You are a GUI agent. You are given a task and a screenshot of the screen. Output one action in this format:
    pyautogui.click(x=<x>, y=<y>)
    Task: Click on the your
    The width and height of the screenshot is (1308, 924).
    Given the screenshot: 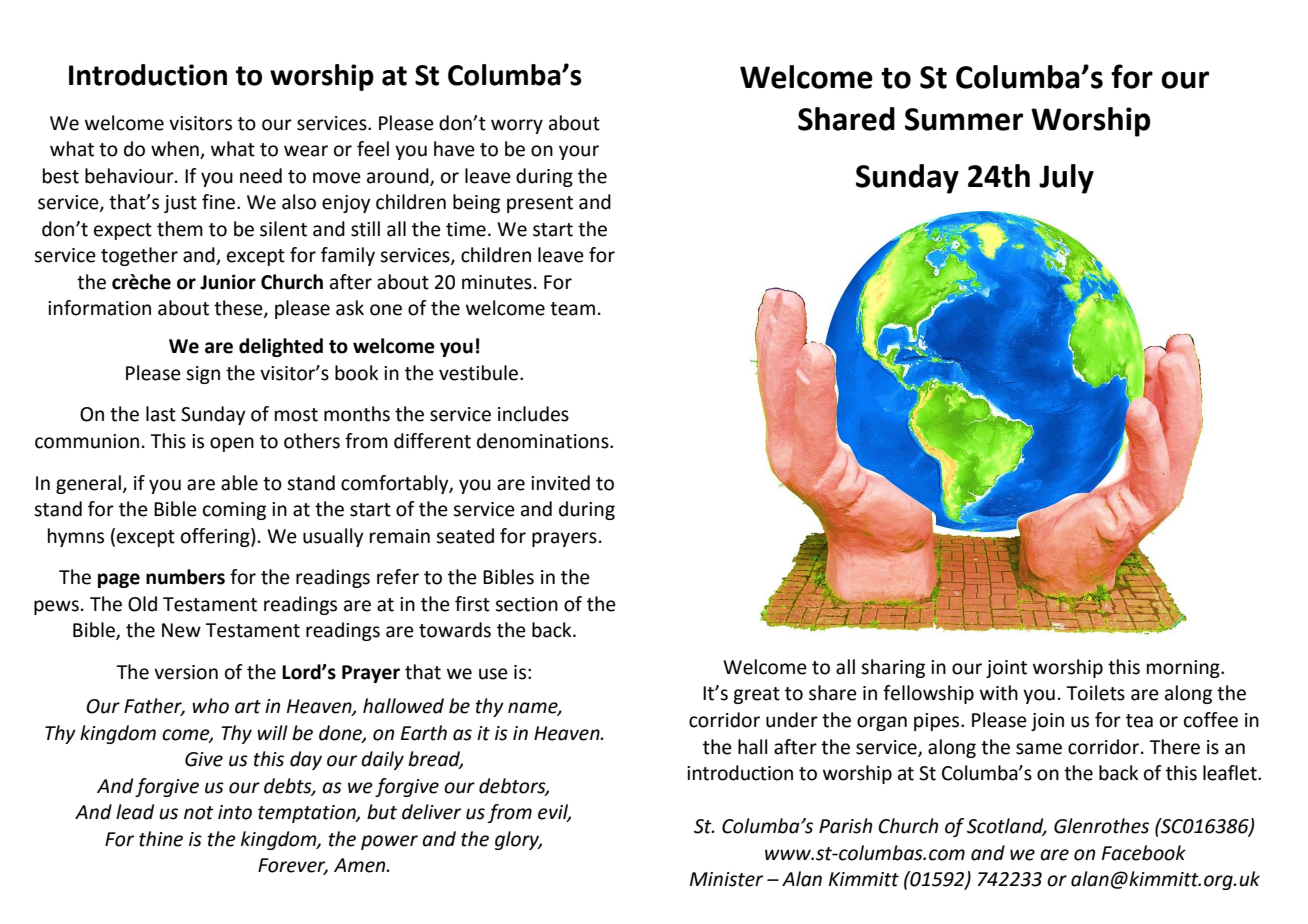 What is the action you would take?
    pyautogui.click(x=579, y=152)
